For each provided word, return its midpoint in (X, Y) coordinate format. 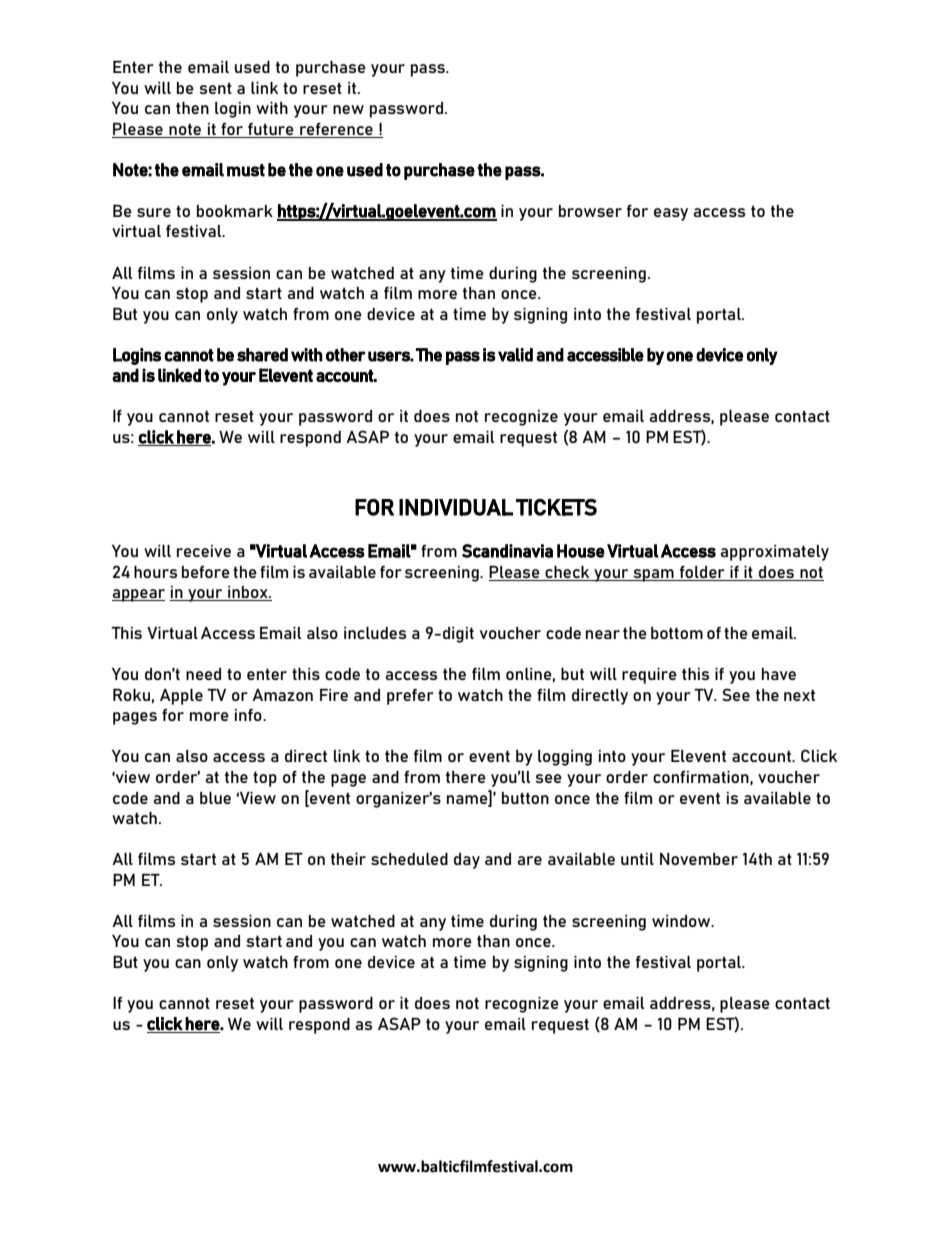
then (192, 108)
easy (671, 214)
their (348, 859)
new (348, 109)
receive (204, 551)
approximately (775, 553)
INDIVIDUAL (456, 507)
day (467, 861)
